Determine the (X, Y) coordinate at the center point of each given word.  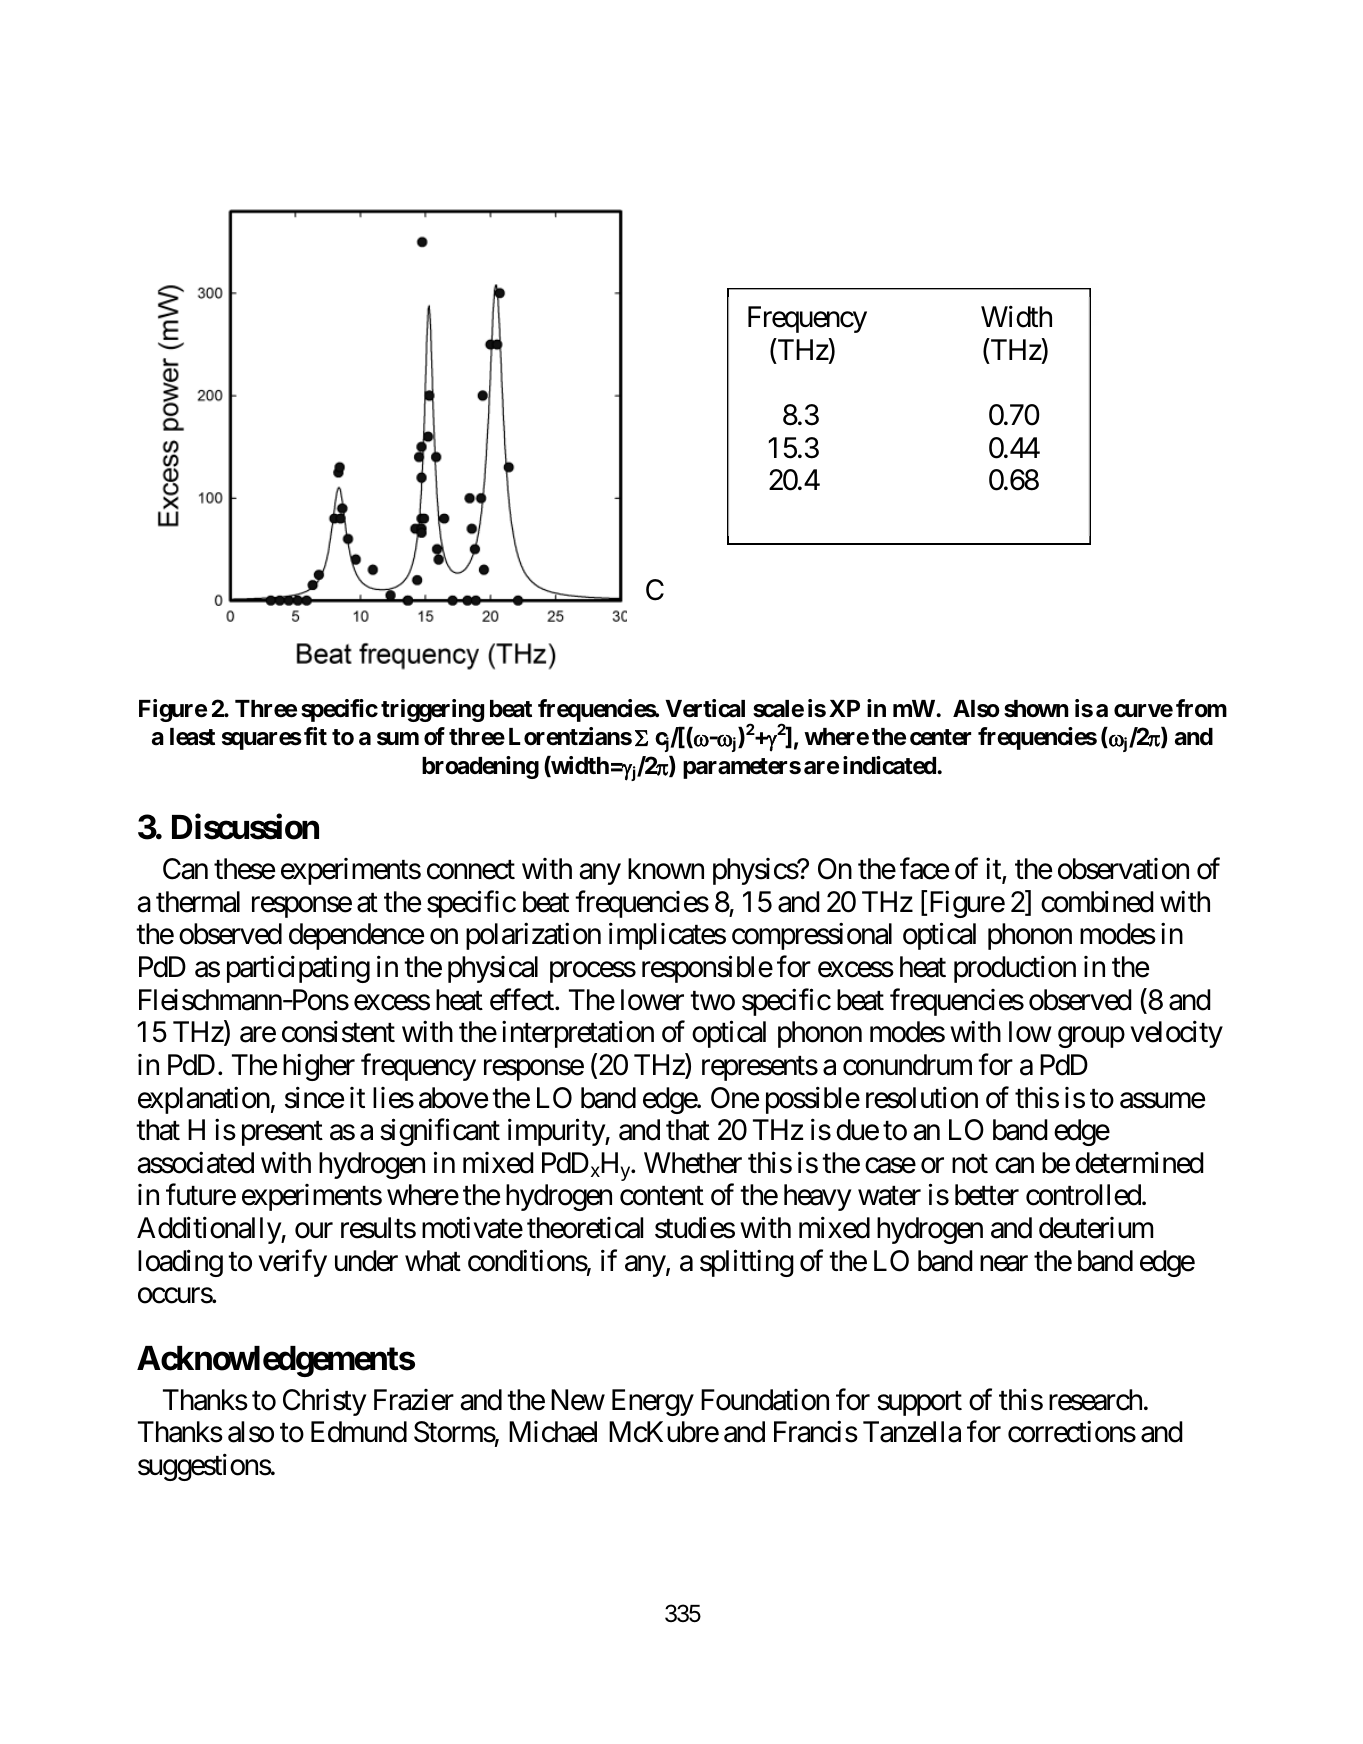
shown (1036, 709)
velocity (1176, 1034)
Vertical (705, 708)
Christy (324, 1402)
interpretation (578, 1034)
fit (315, 736)
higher (319, 1067)
